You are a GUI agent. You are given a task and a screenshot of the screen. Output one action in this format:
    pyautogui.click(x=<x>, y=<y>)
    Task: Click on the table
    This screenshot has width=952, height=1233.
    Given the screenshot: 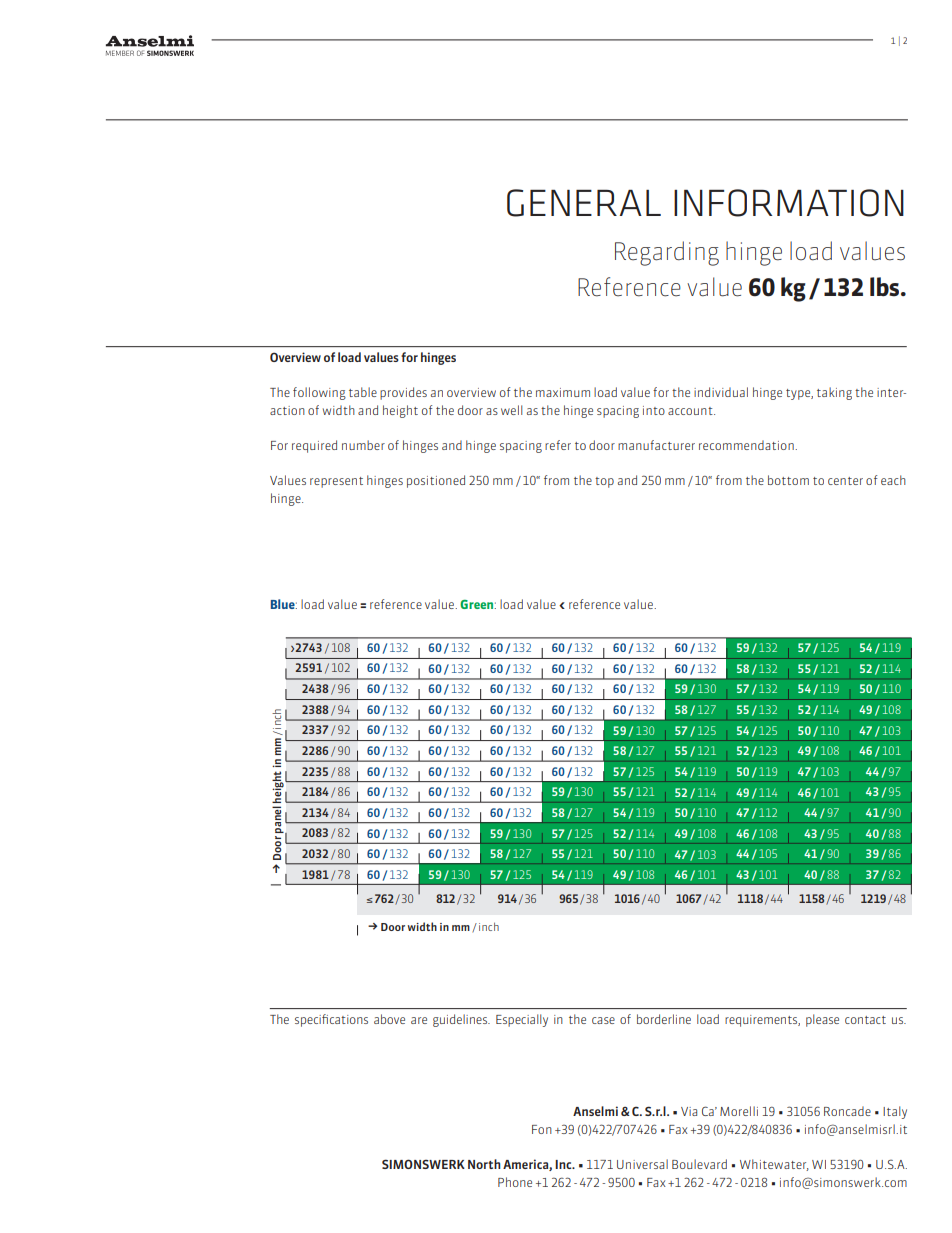 What is the action you would take?
    pyautogui.click(x=363, y=392)
